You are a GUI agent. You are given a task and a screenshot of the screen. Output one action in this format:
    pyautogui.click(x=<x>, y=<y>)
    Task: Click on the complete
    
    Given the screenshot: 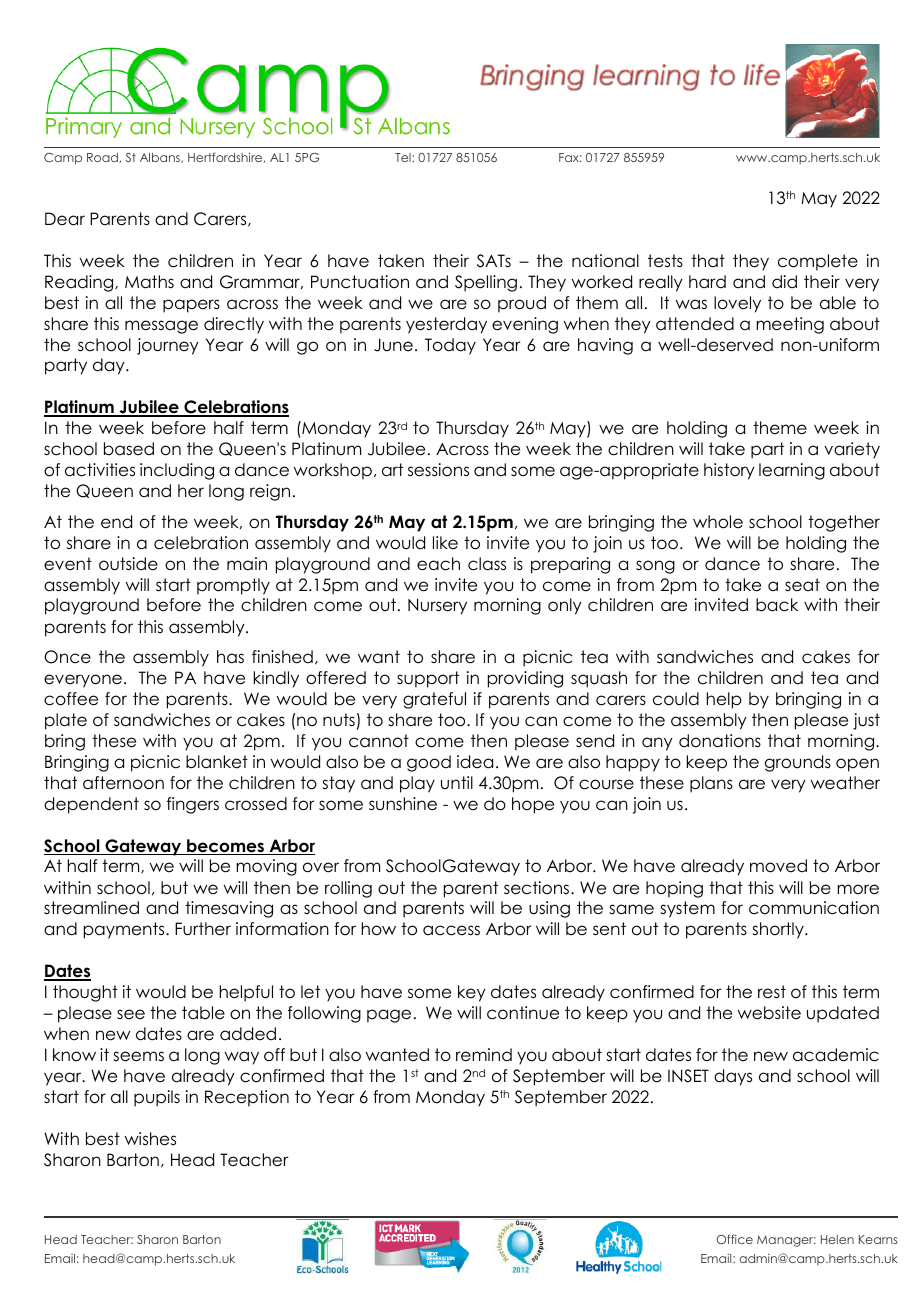 What is the action you would take?
    pyautogui.click(x=818, y=262)
